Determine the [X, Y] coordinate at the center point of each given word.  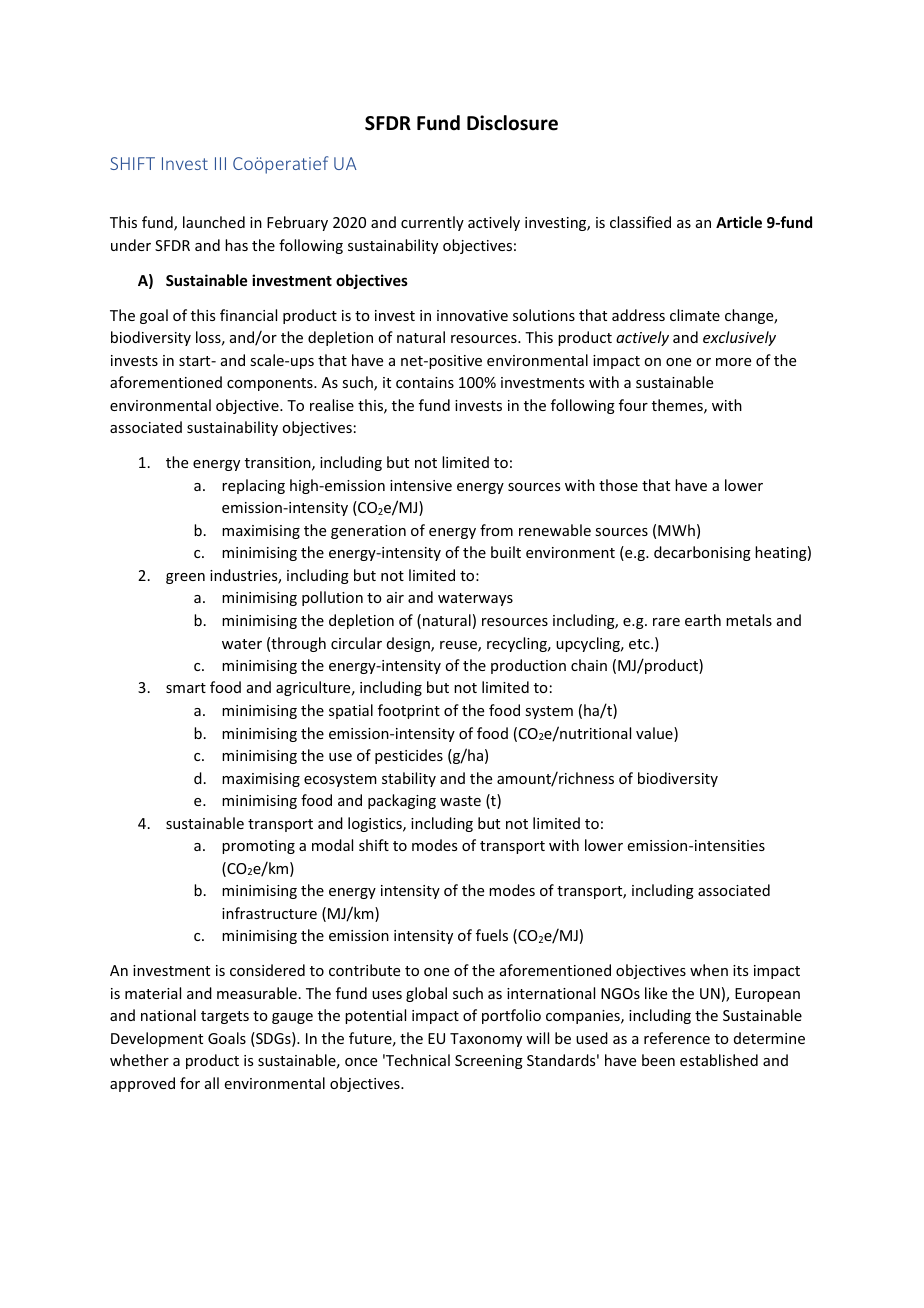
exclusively [739, 338]
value [655, 734]
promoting [258, 847]
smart [186, 688]
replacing [253, 486]
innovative [472, 315]
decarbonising [702, 553]
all [212, 1083]
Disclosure [512, 123]
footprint [409, 711]
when [709, 970]
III [220, 163]
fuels [492, 935]
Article [739, 222]
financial [248, 315]
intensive [421, 485]
